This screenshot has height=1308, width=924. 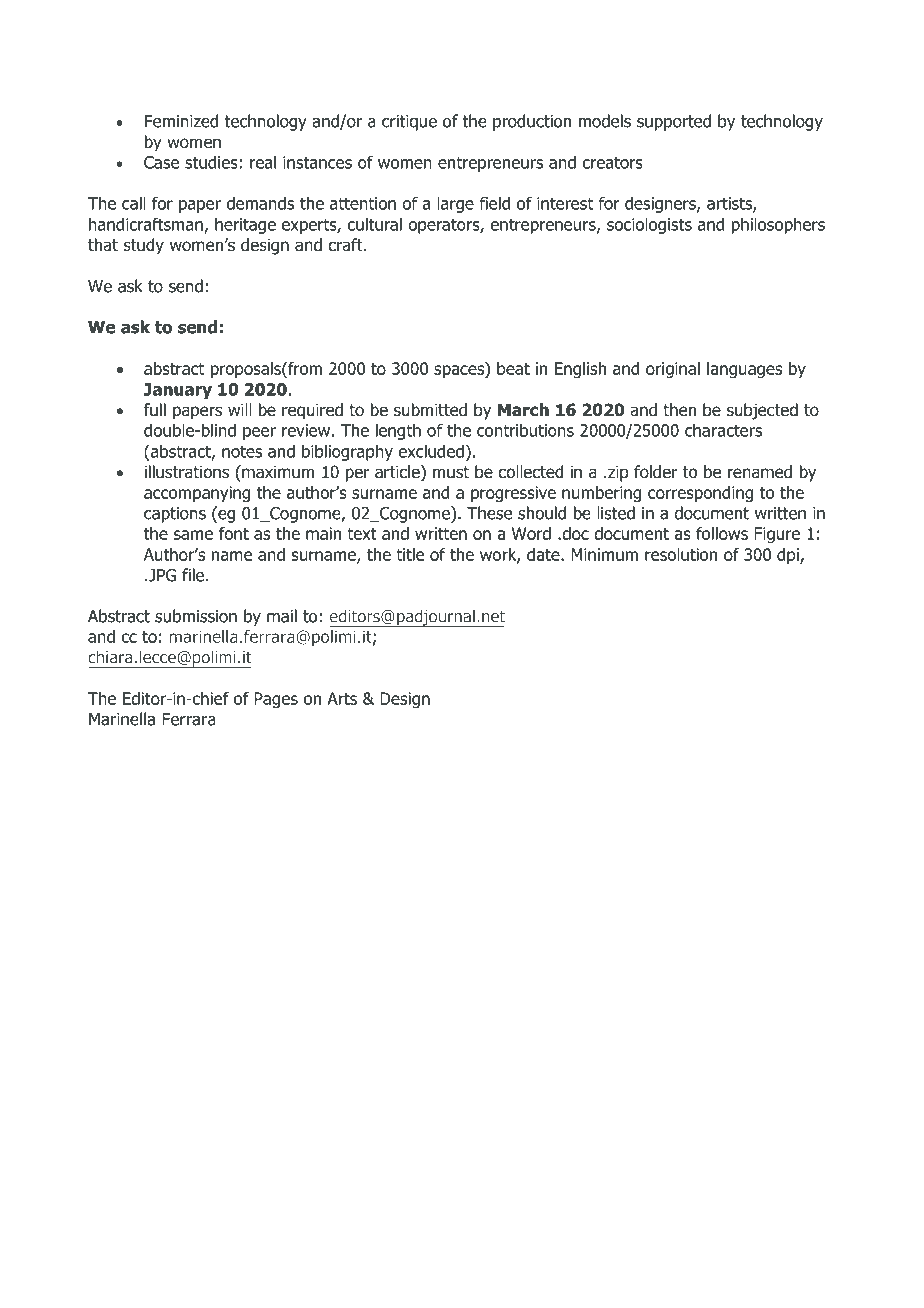 What do you see at coordinates (674, 122) in the screenshot?
I see `supported` at bounding box center [674, 122].
